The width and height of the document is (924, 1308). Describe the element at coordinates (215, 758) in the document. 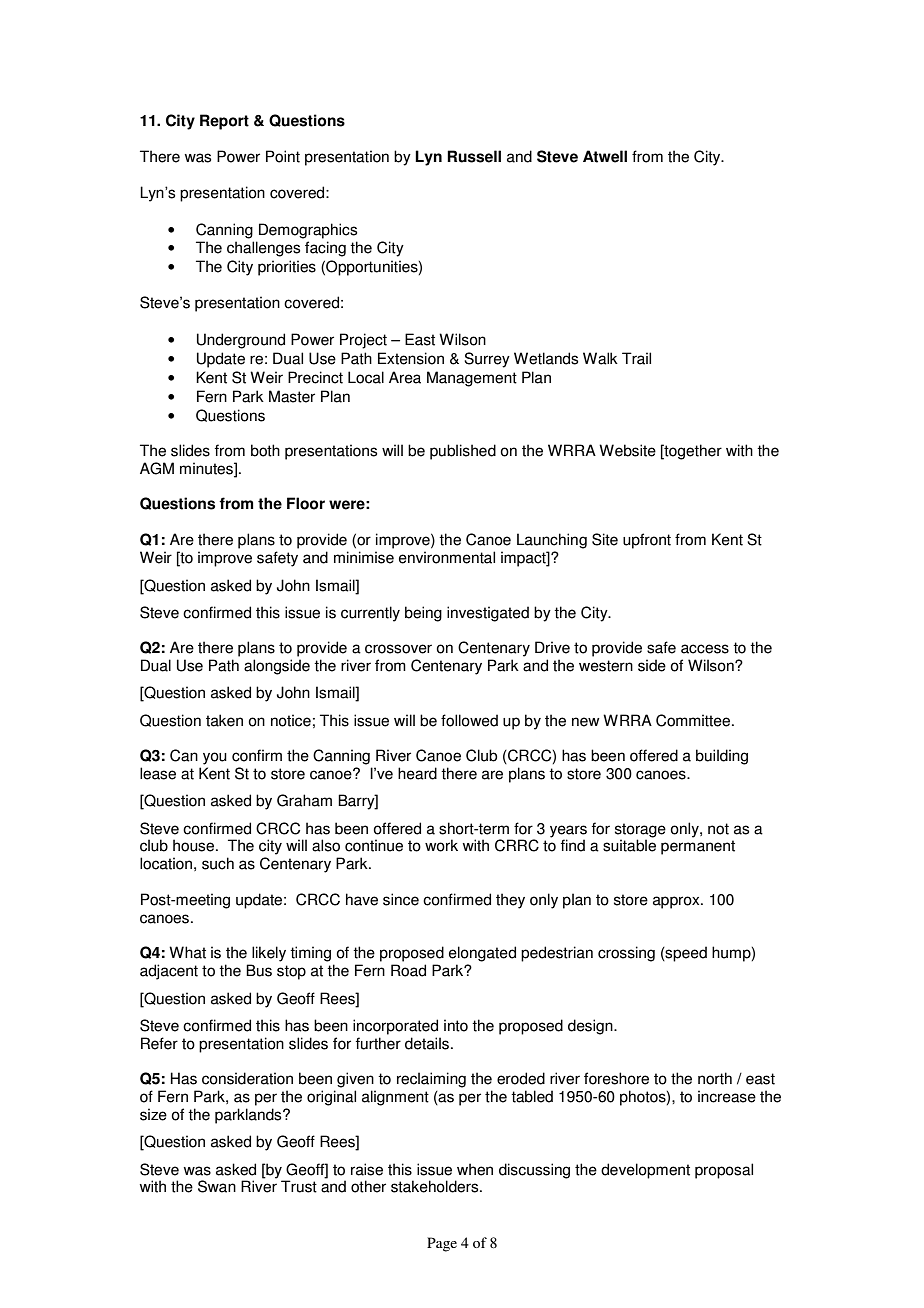

I see `you` at that location.
